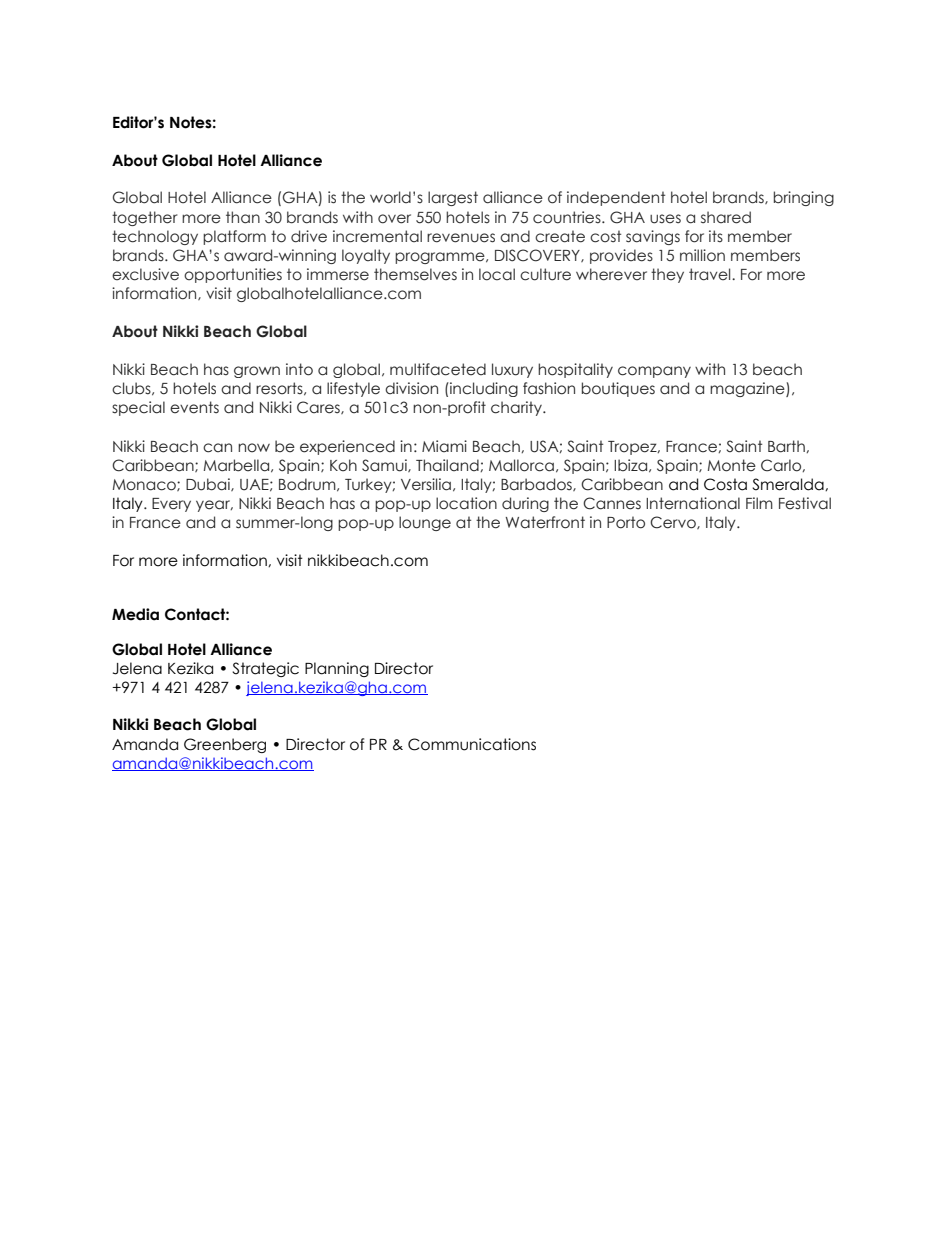 This page has width=952, height=1233. What do you see at coordinates (225, 745) in the page?
I see `Greenberg` at bounding box center [225, 745].
